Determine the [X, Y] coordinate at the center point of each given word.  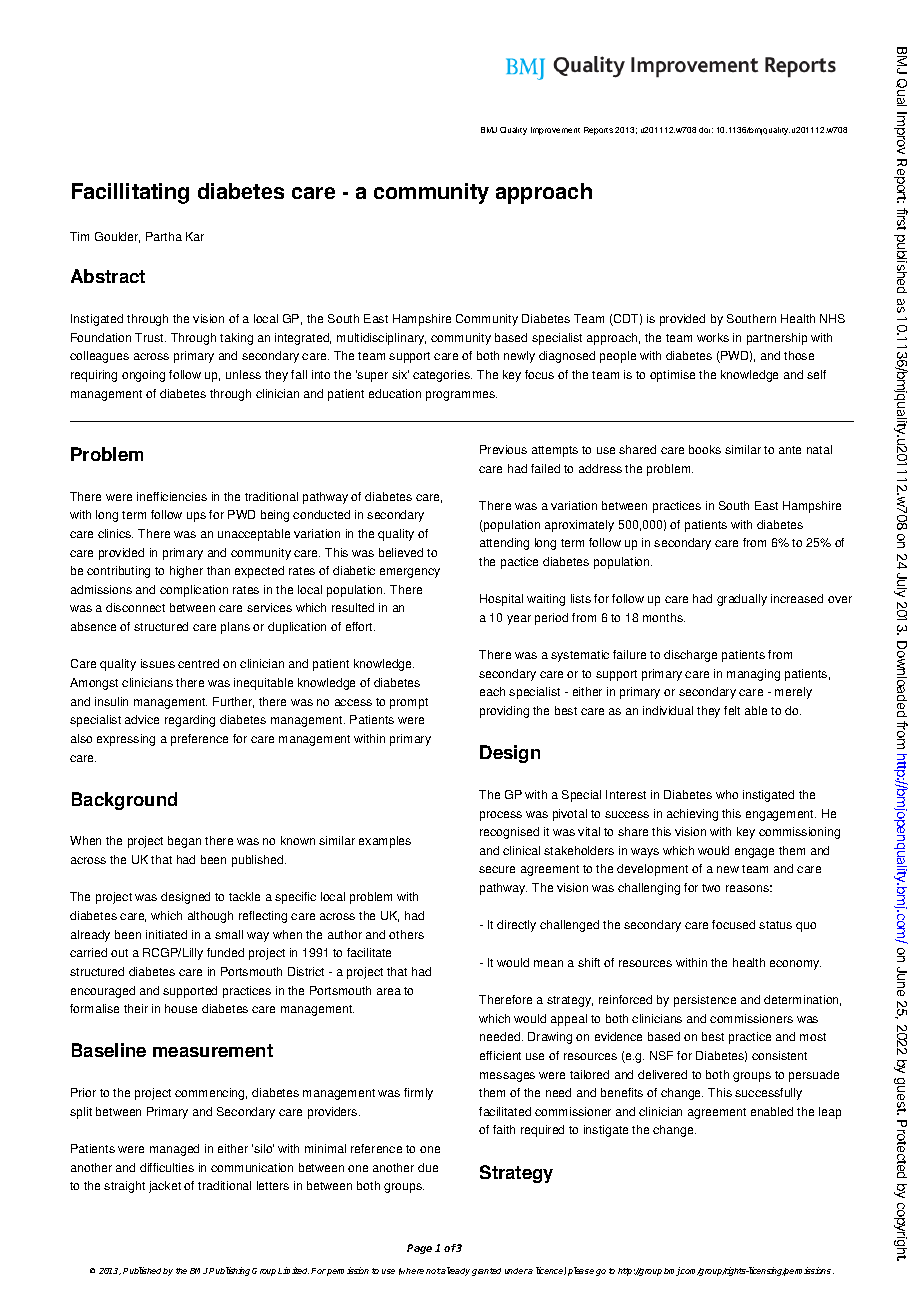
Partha [164, 236]
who [727, 794]
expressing [126, 740]
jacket [165, 1187]
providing [504, 712]
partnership [777, 339]
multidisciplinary [381, 339]
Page [419, 1249]
